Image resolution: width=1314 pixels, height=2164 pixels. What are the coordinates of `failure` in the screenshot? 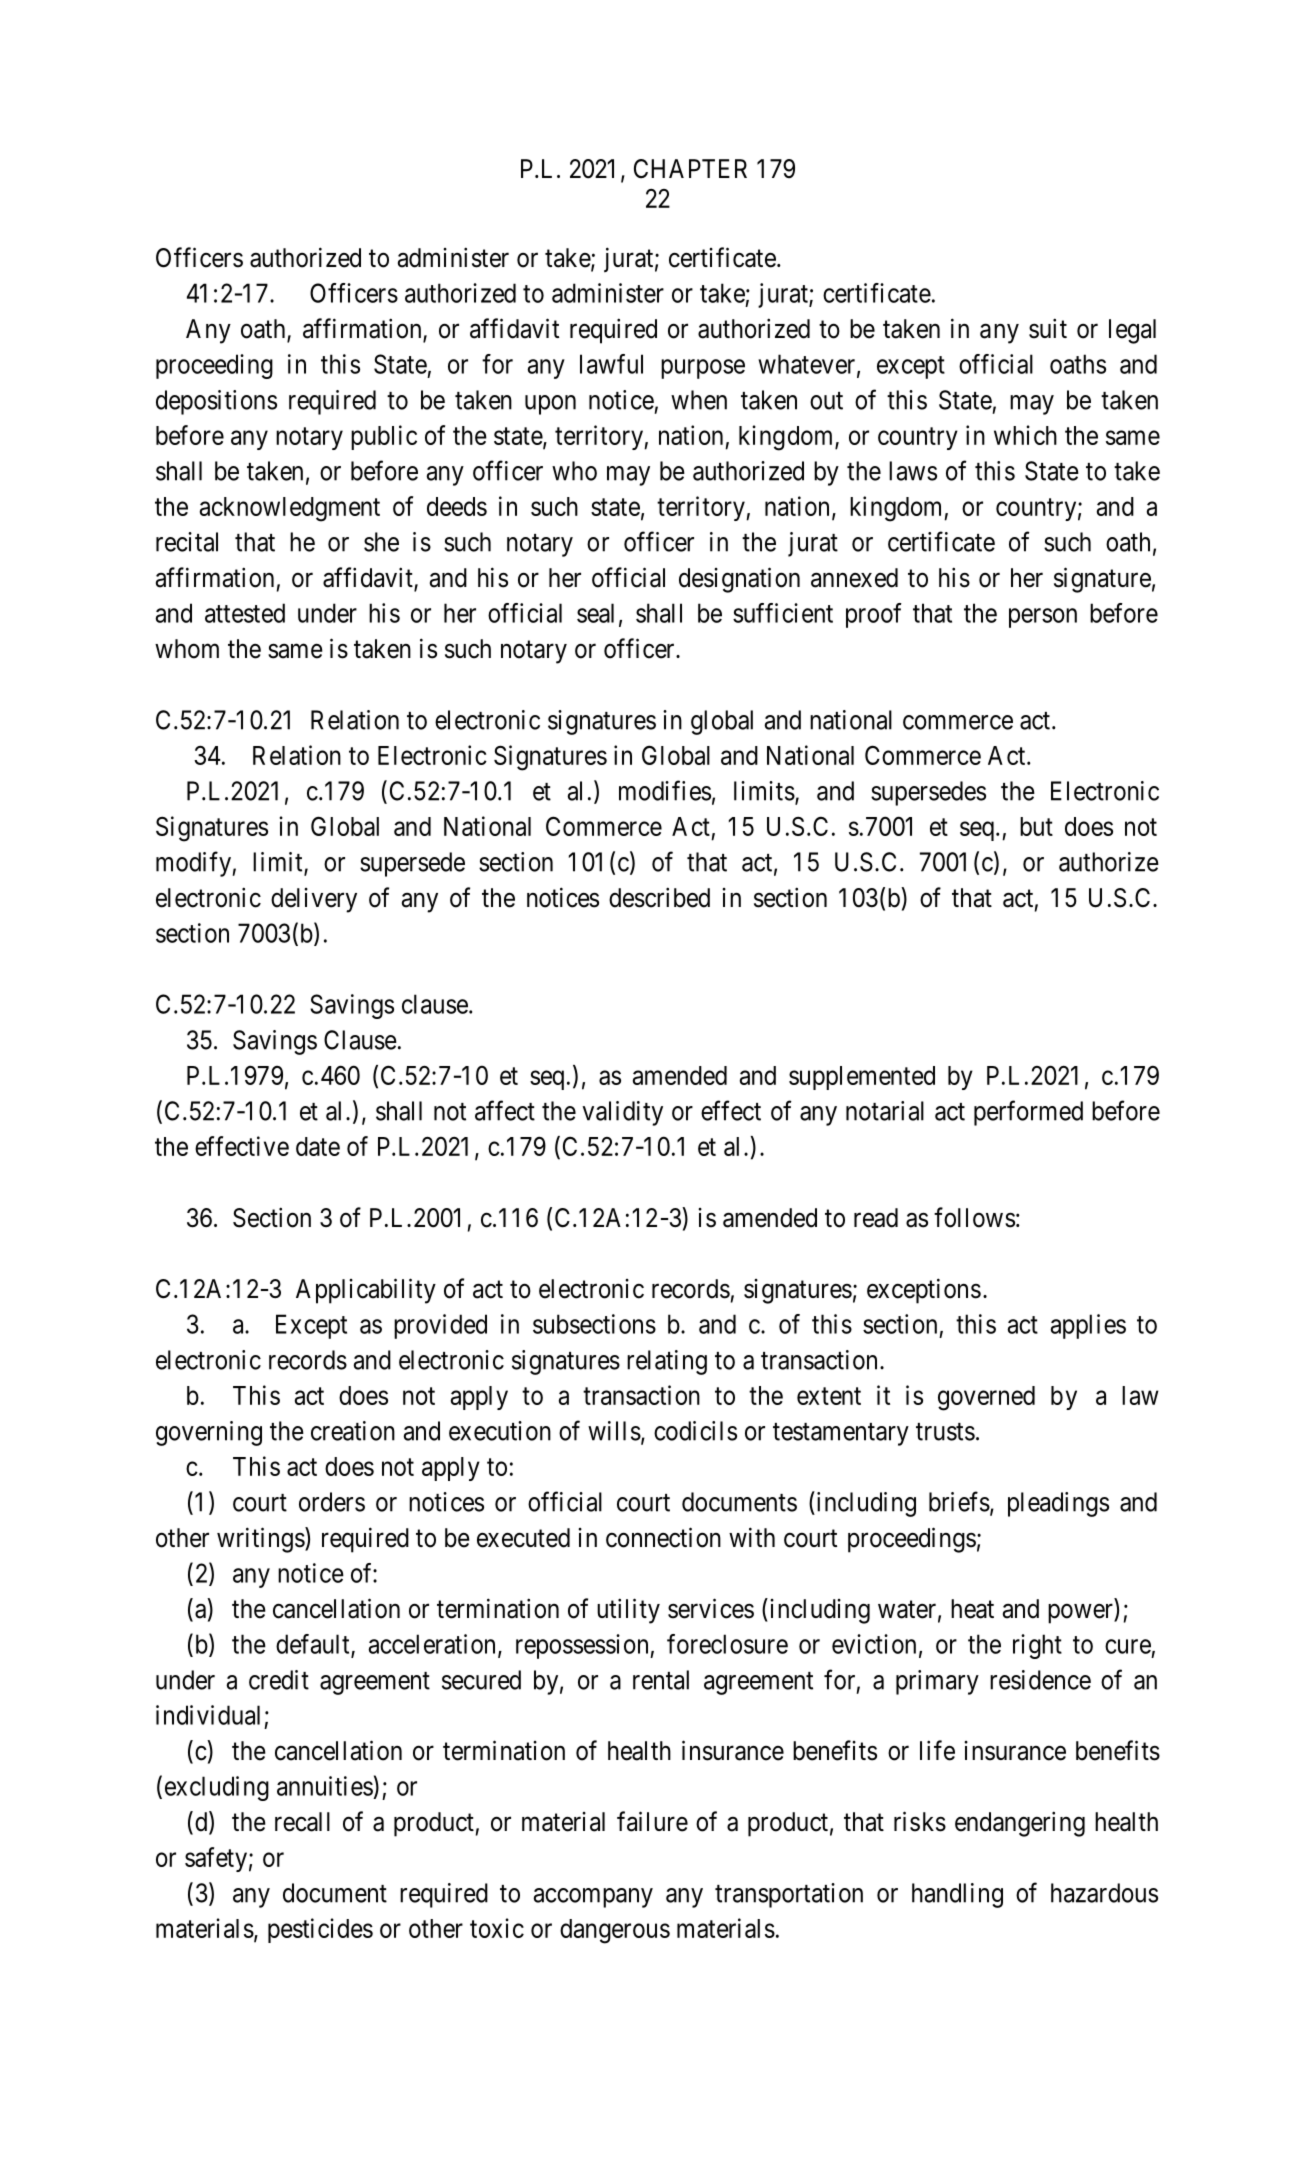 It's located at (652, 1821).
